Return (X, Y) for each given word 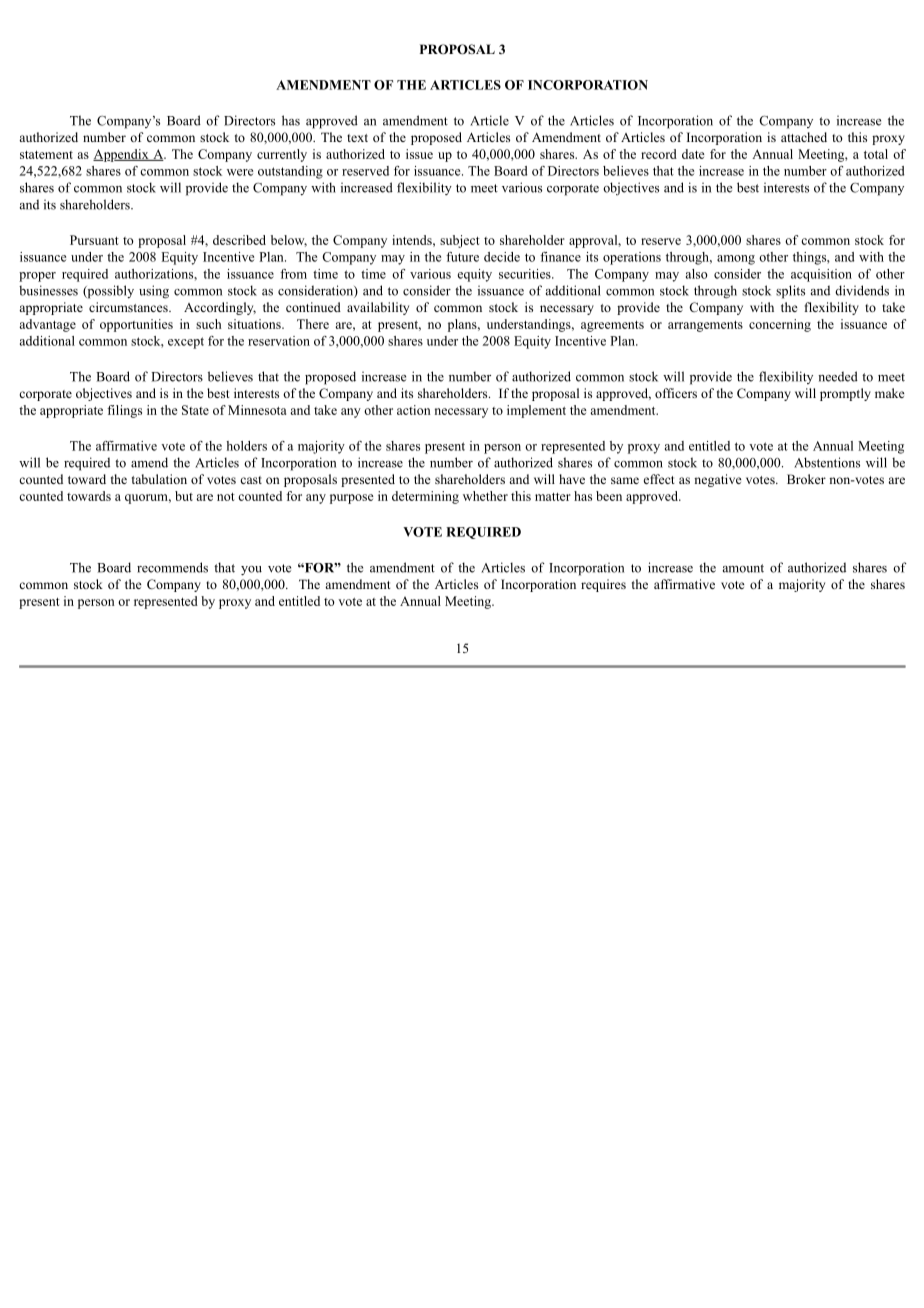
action (414, 410)
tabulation (159, 479)
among (736, 260)
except (186, 343)
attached (804, 137)
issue (419, 154)
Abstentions (827, 462)
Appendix (122, 155)
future (462, 257)
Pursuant (94, 240)
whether (485, 496)
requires (603, 585)
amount (743, 568)
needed (838, 376)
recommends (172, 567)
